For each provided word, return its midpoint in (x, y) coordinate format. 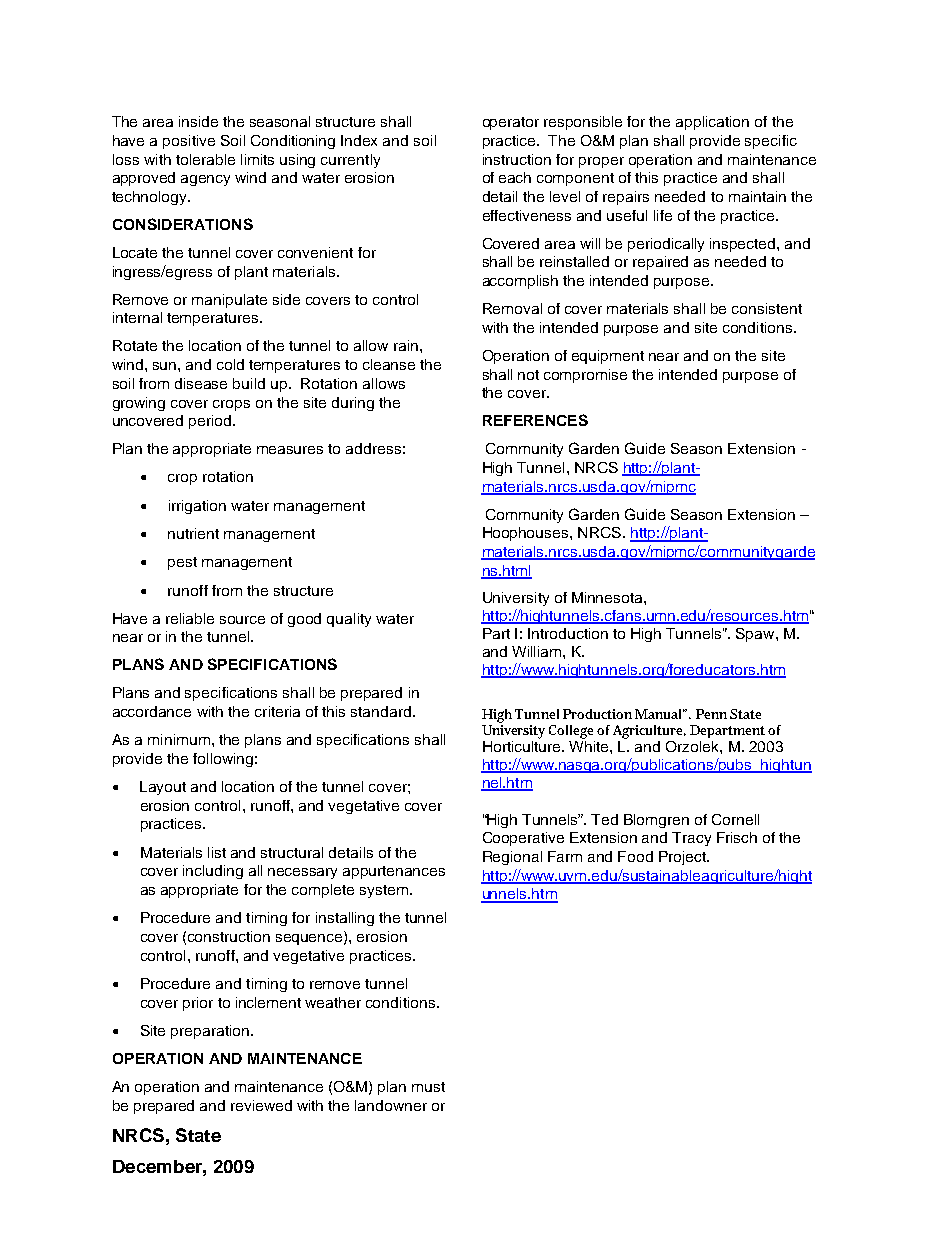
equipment (608, 357)
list (217, 852)
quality (349, 620)
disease (201, 383)
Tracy (691, 839)
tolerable (205, 159)
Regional (512, 858)
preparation (210, 1032)
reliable (190, 618)
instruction (517, 159)
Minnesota (608, 597)
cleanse (389, 364)
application (712, 123)
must (428, 1087)
